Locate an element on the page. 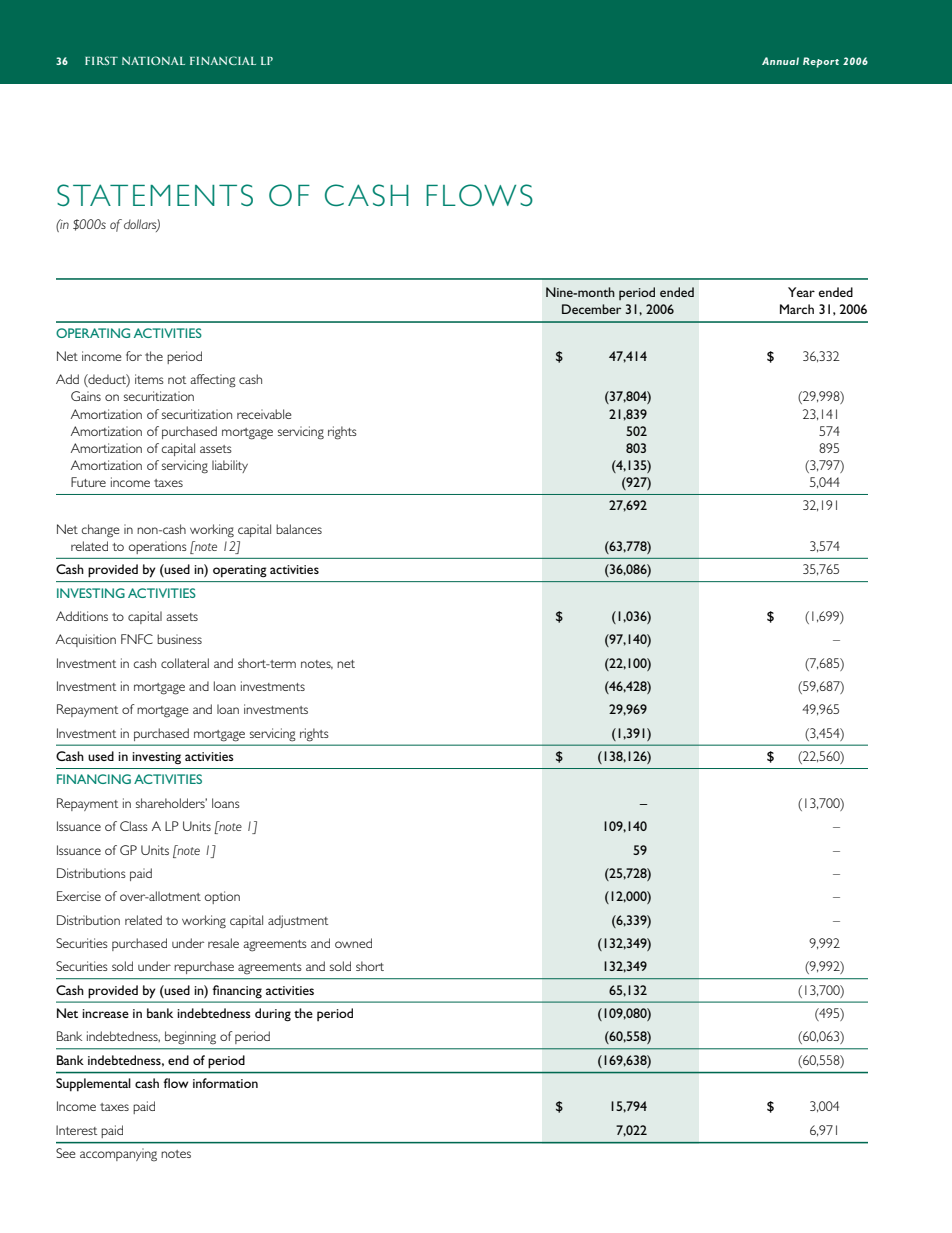  March is located at coordinates (797, 309).
